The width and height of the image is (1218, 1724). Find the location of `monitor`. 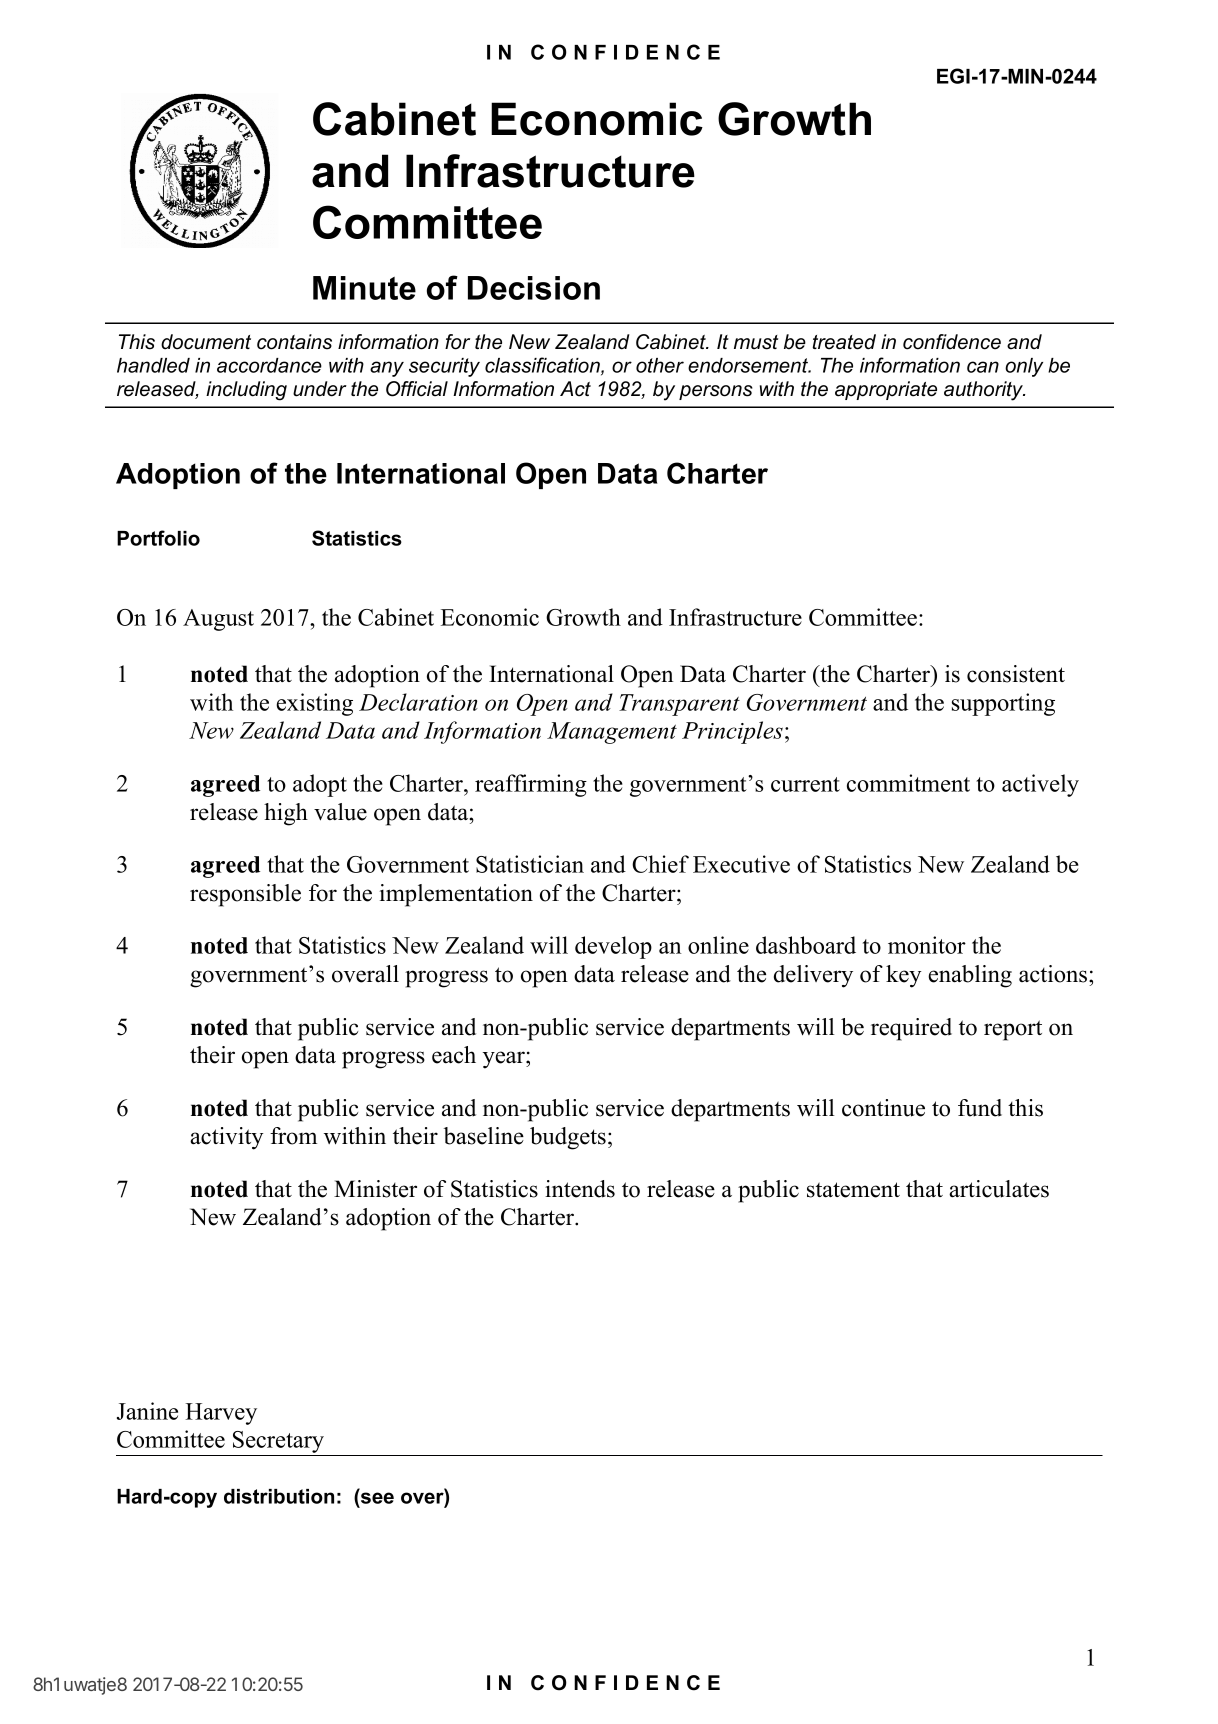

monitor is located at coordinates (927, 945).
